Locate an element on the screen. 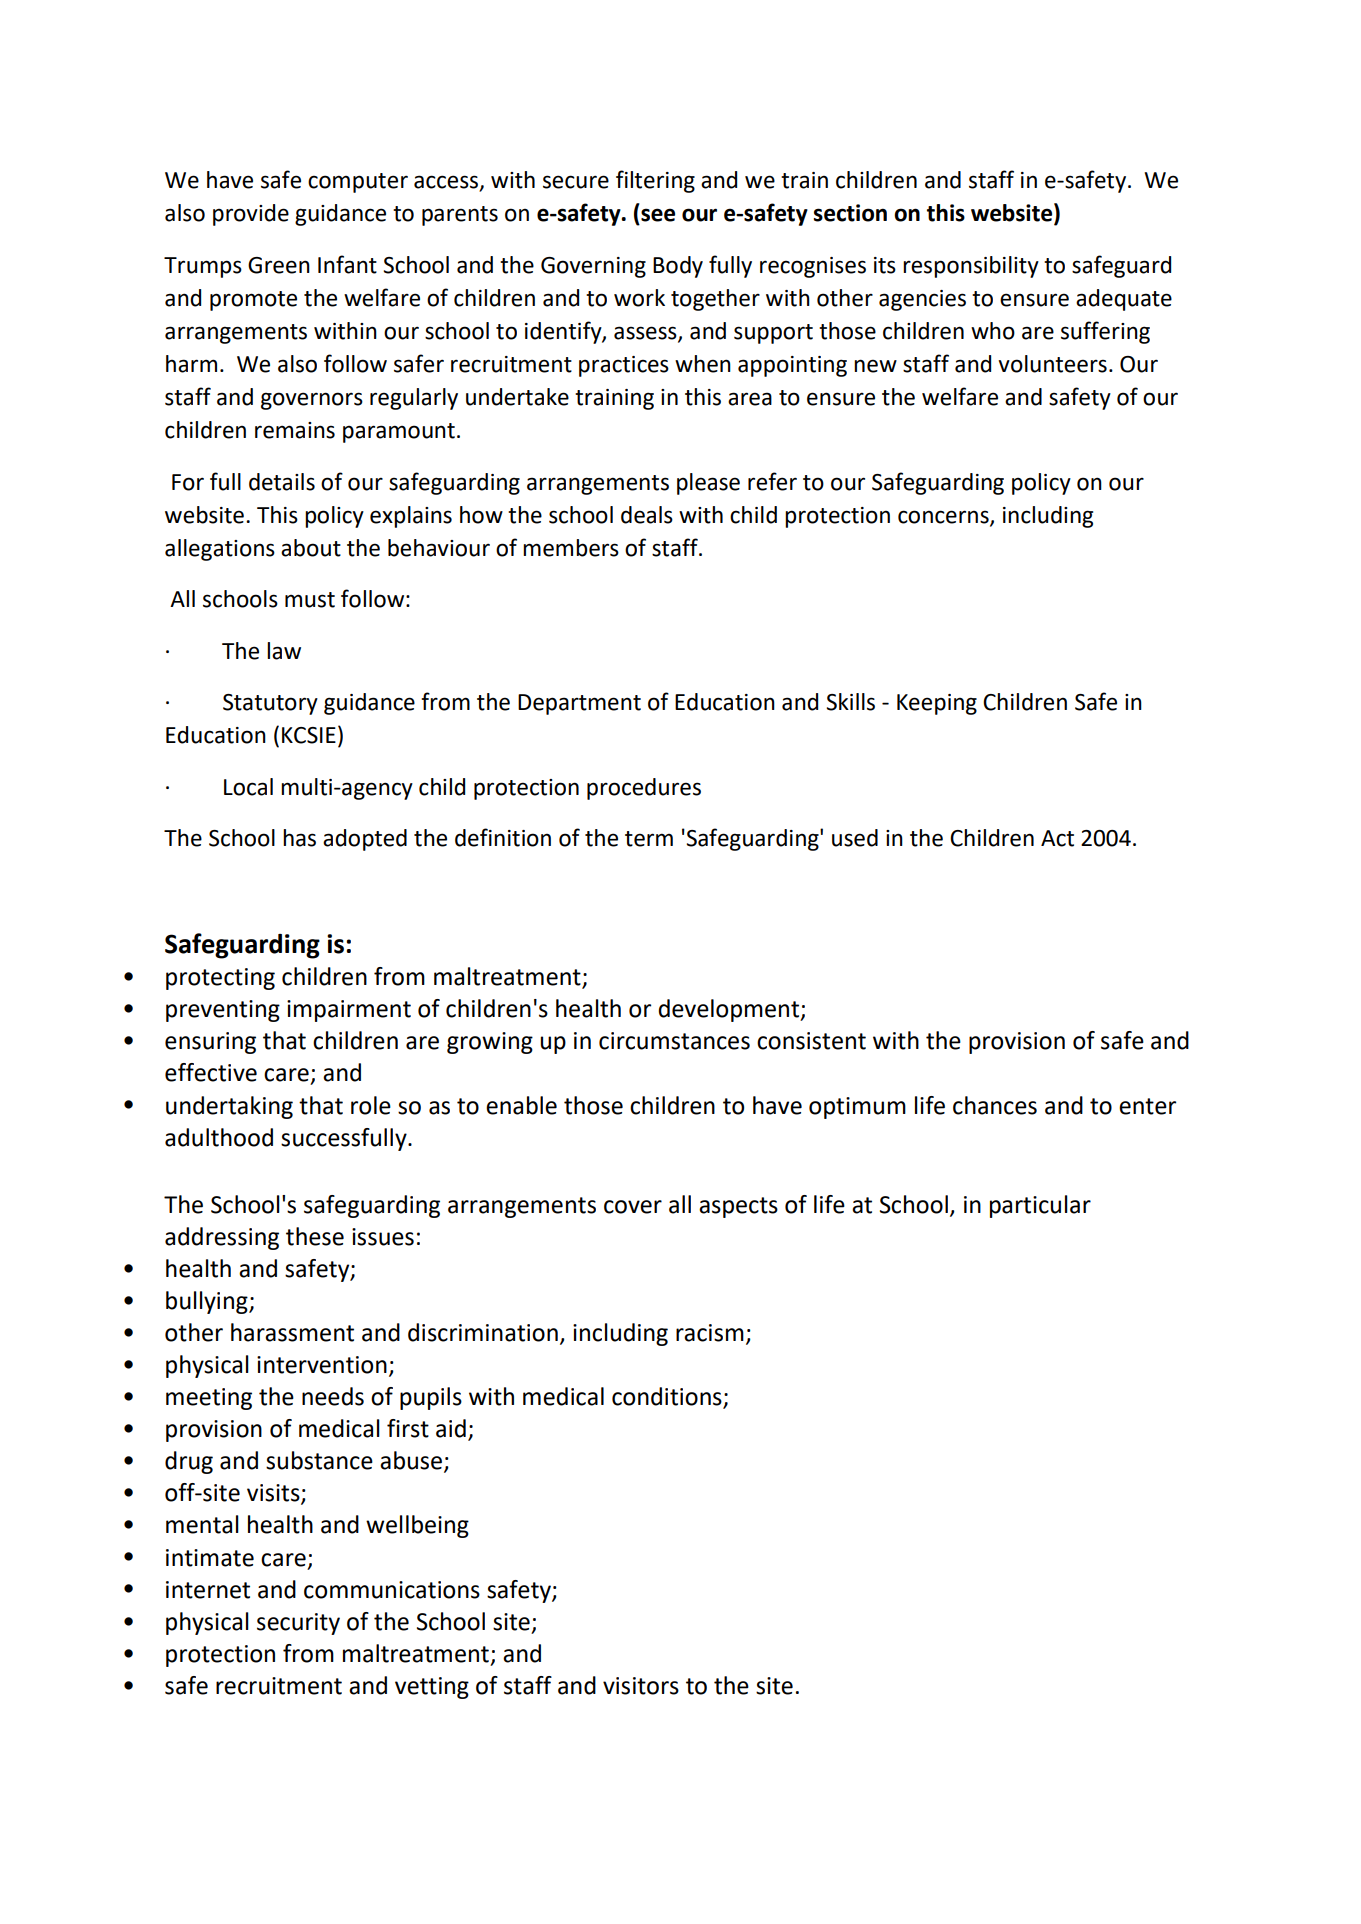 This screenshot has height=1924, width=1361. particular is located at coordinates (1040, 1206).
